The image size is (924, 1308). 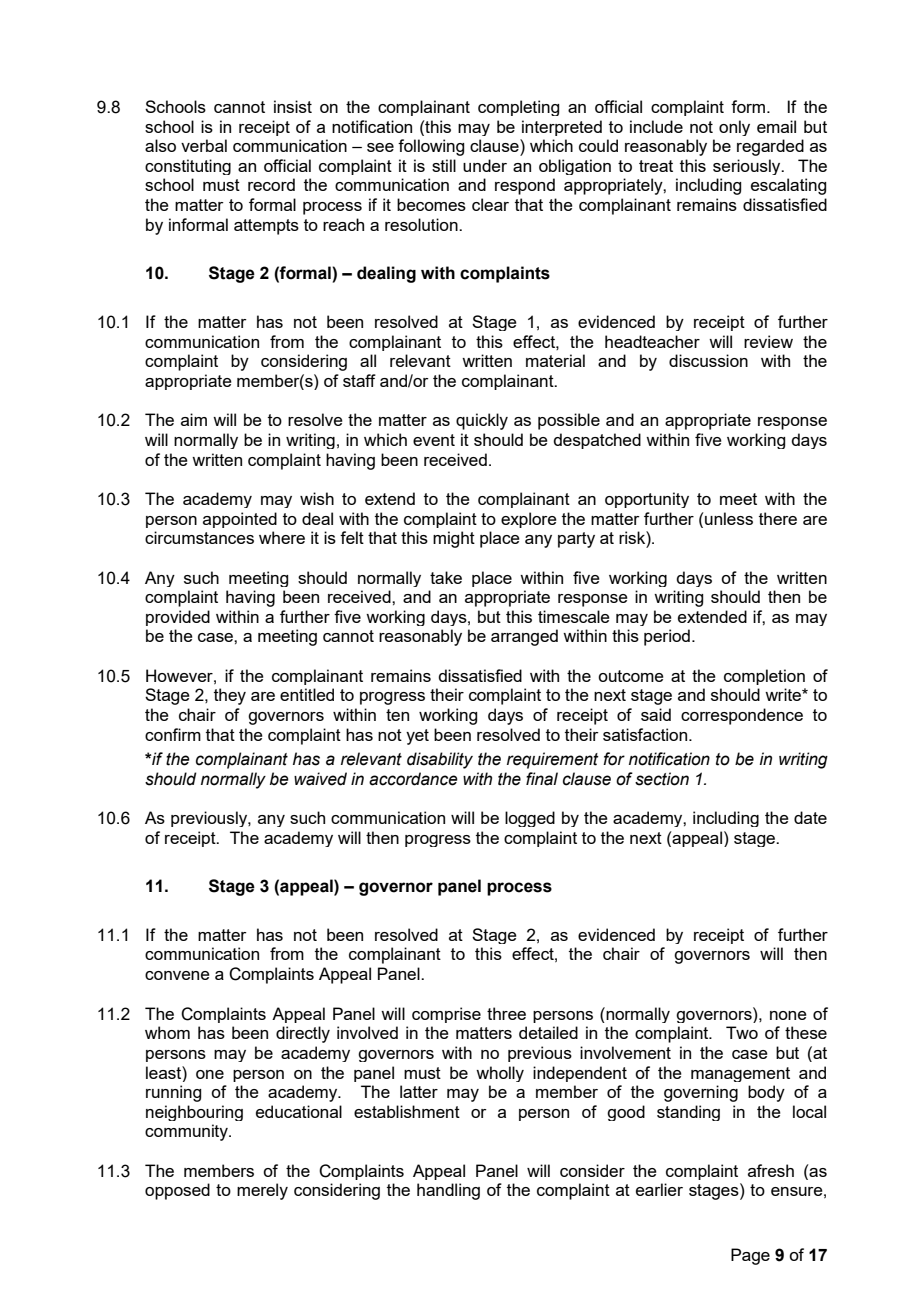 I want to click on arranged, so click(x=524, y=637).
